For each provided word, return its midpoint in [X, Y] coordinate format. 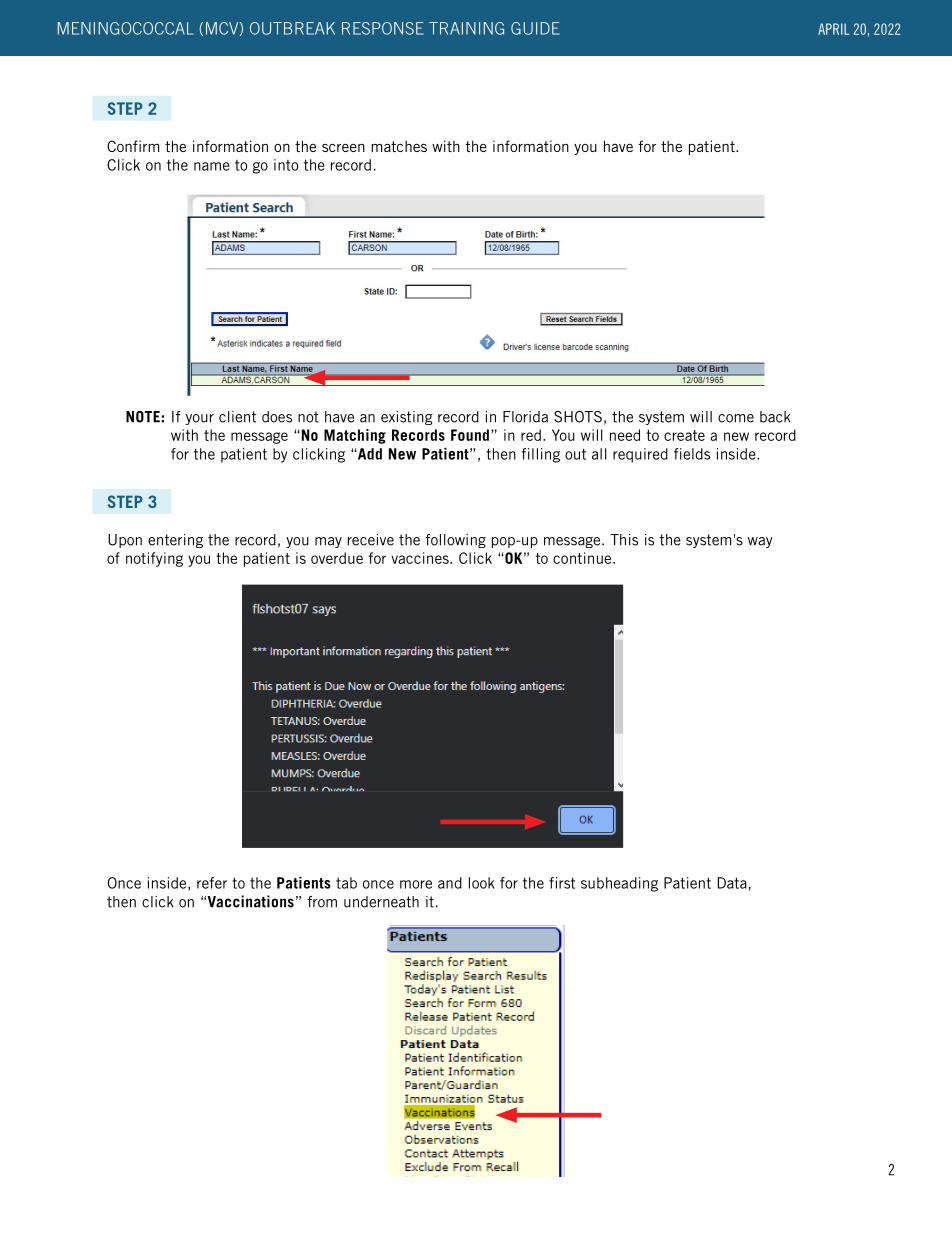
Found [470, 435]
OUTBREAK [292, 28]
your [200, 419]
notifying [154, 559]
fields [692, 454]
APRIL [833, 29]
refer [212, 883]
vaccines [421, 558]
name [211, 166]
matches [399, 146]
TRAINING [466, 28]
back [775, 417]
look [482, 883]
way [760, 542]
